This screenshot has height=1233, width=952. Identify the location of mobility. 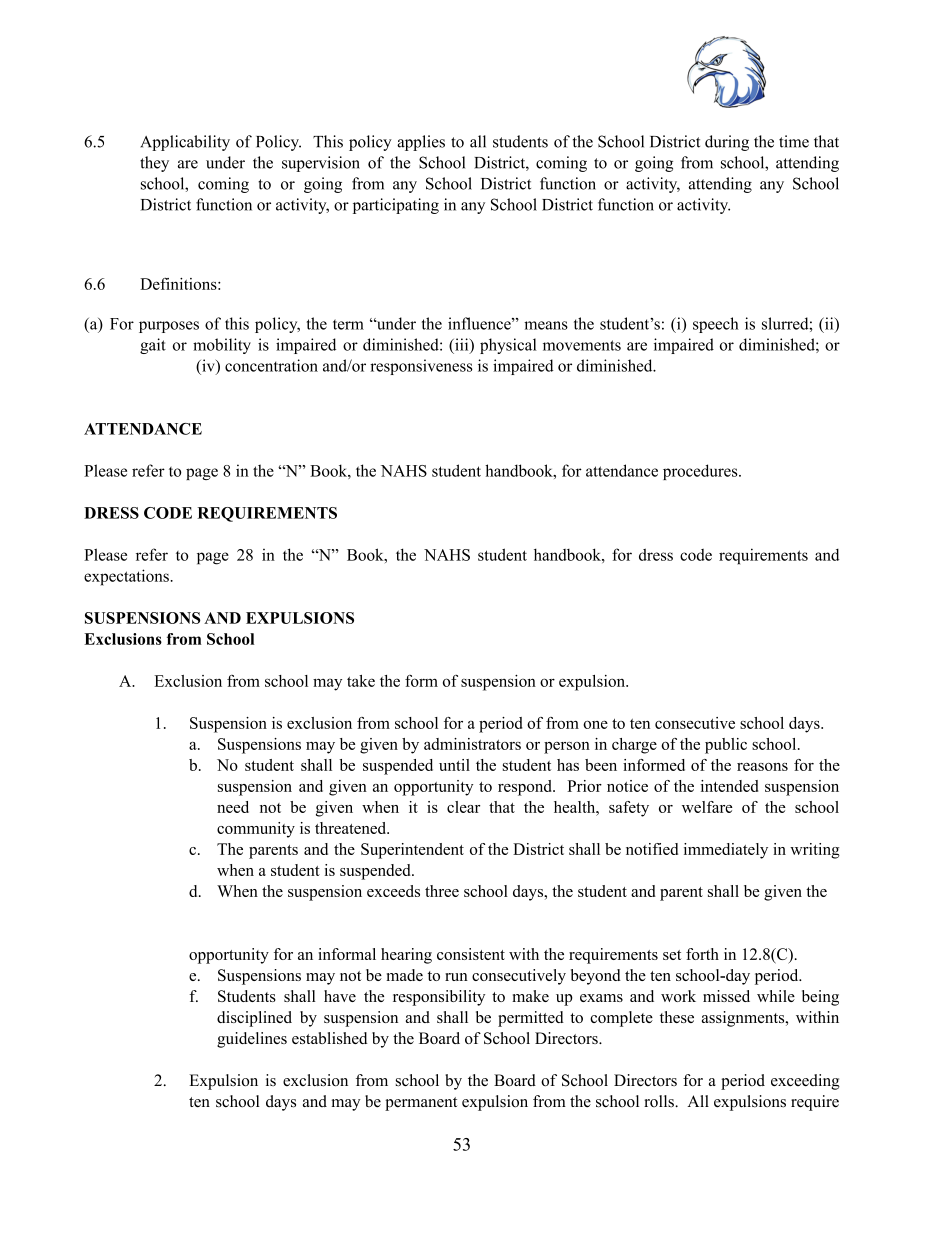
(222, 346).
